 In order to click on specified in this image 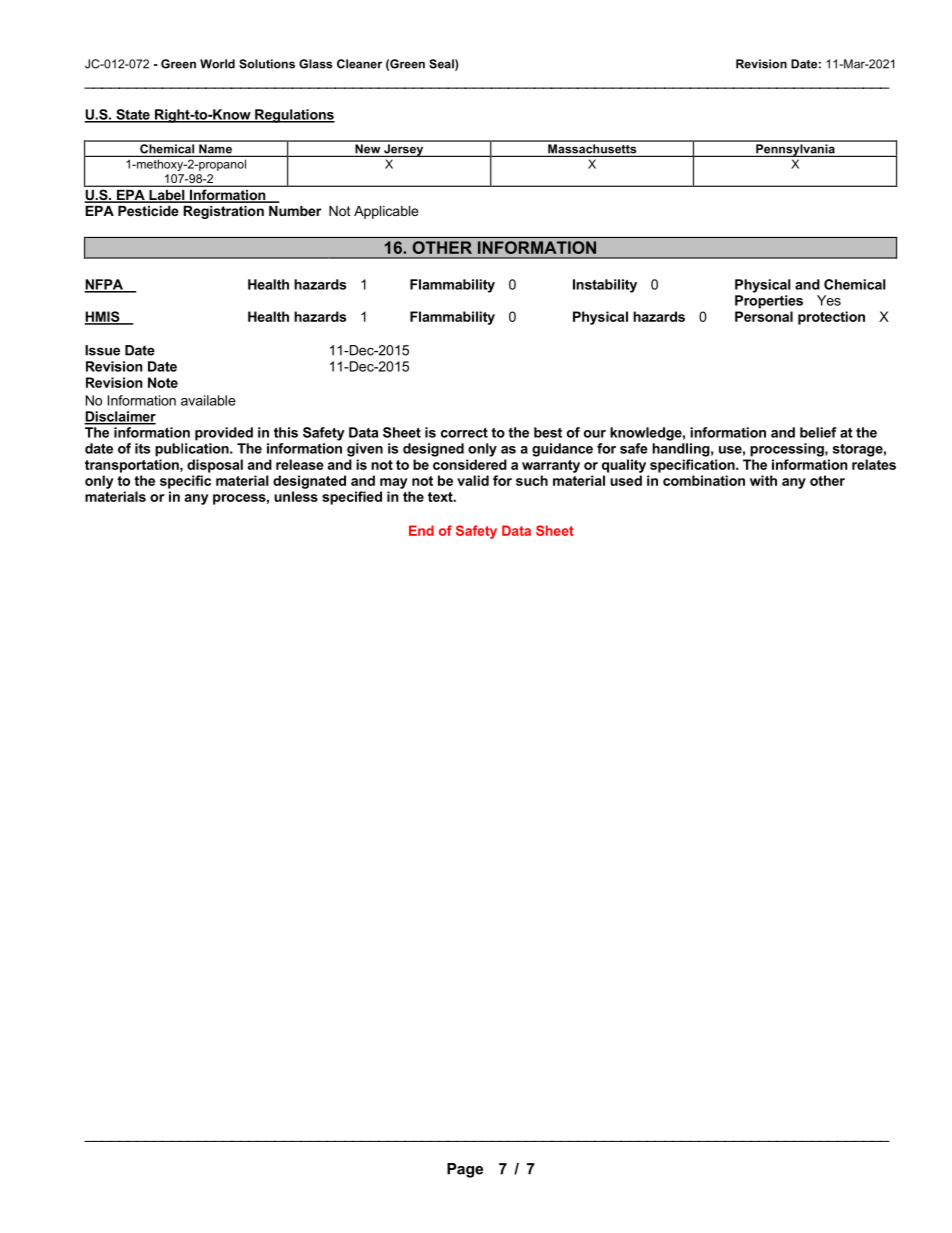, I will do `click(352, 498)`.
